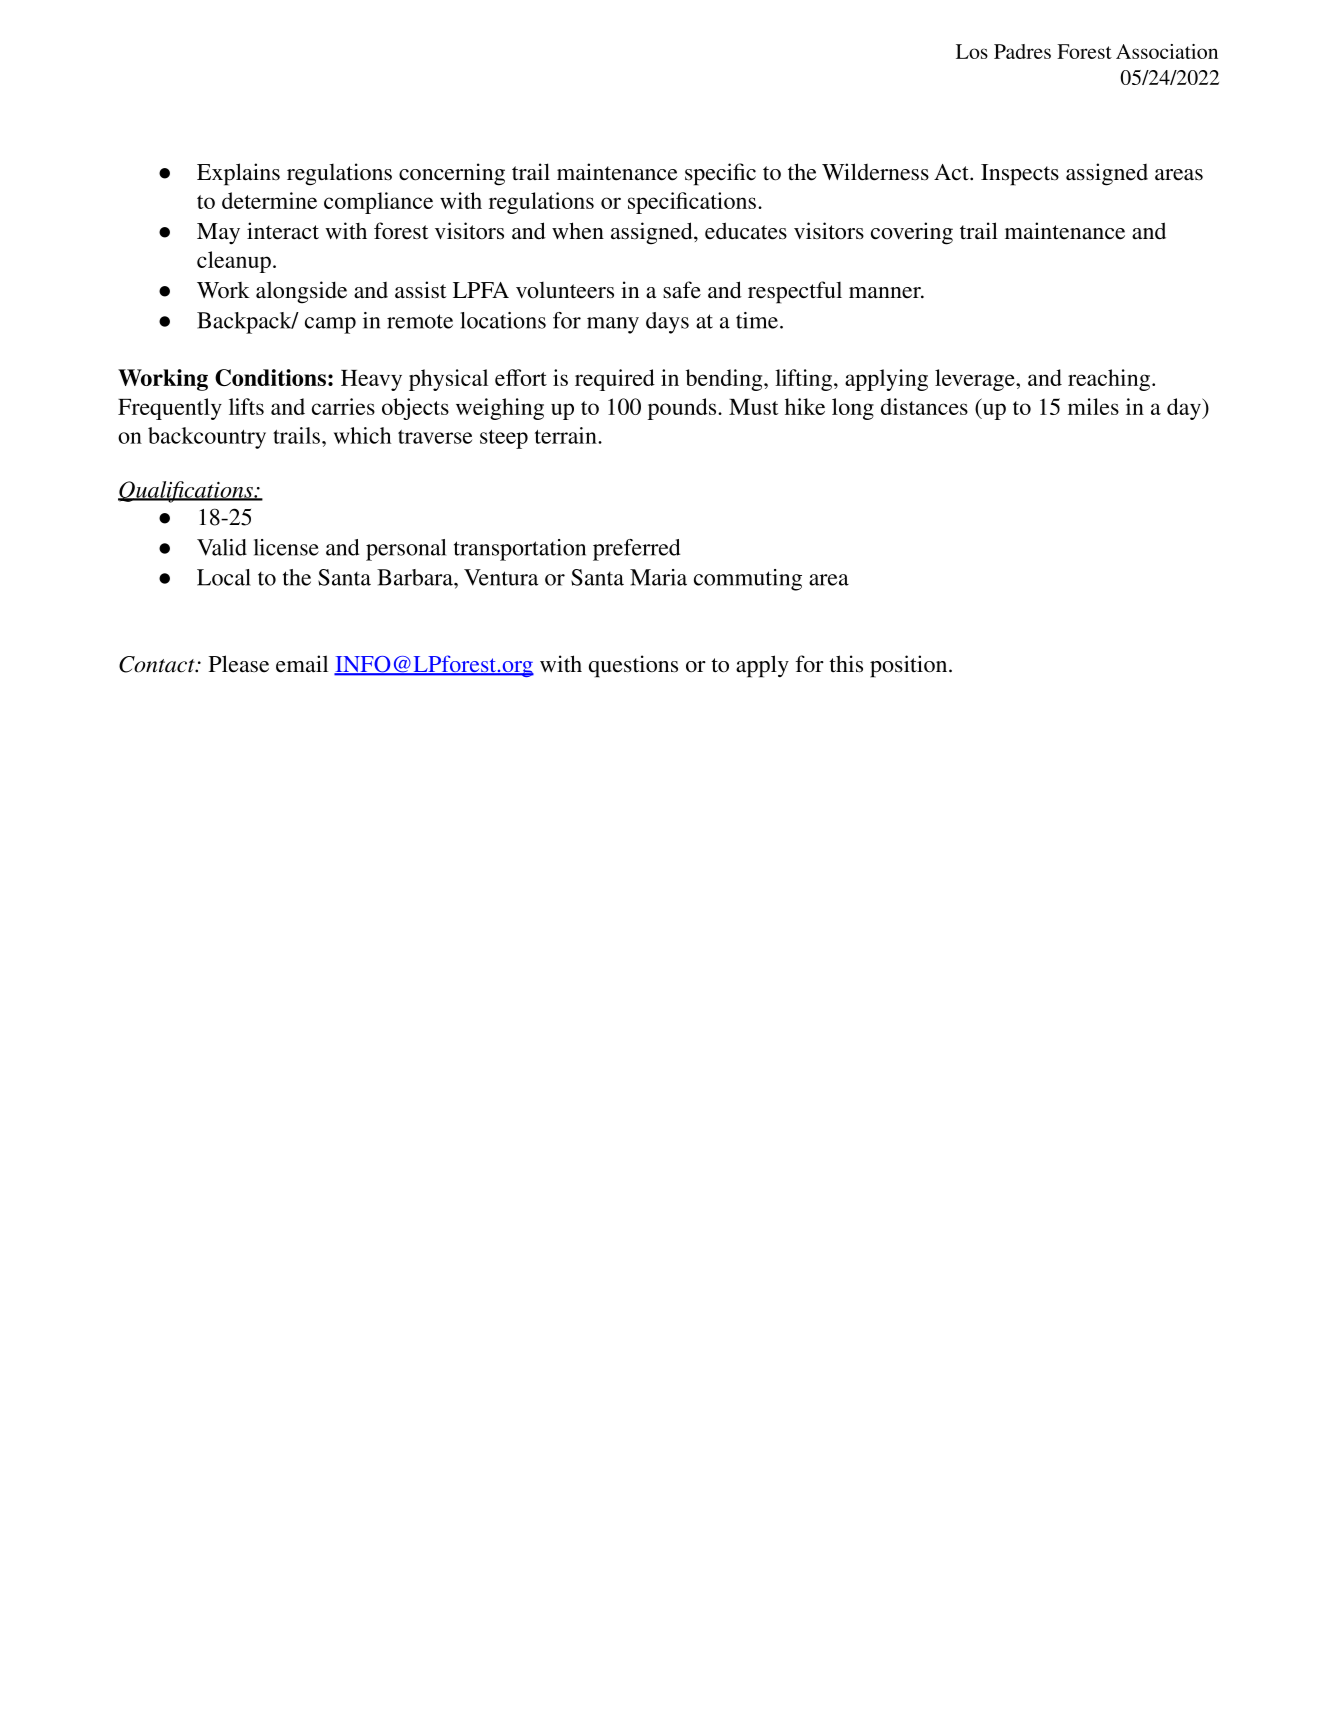 The image size is (1338, 1731). I want to click on reaching, so click(1109, 380).
